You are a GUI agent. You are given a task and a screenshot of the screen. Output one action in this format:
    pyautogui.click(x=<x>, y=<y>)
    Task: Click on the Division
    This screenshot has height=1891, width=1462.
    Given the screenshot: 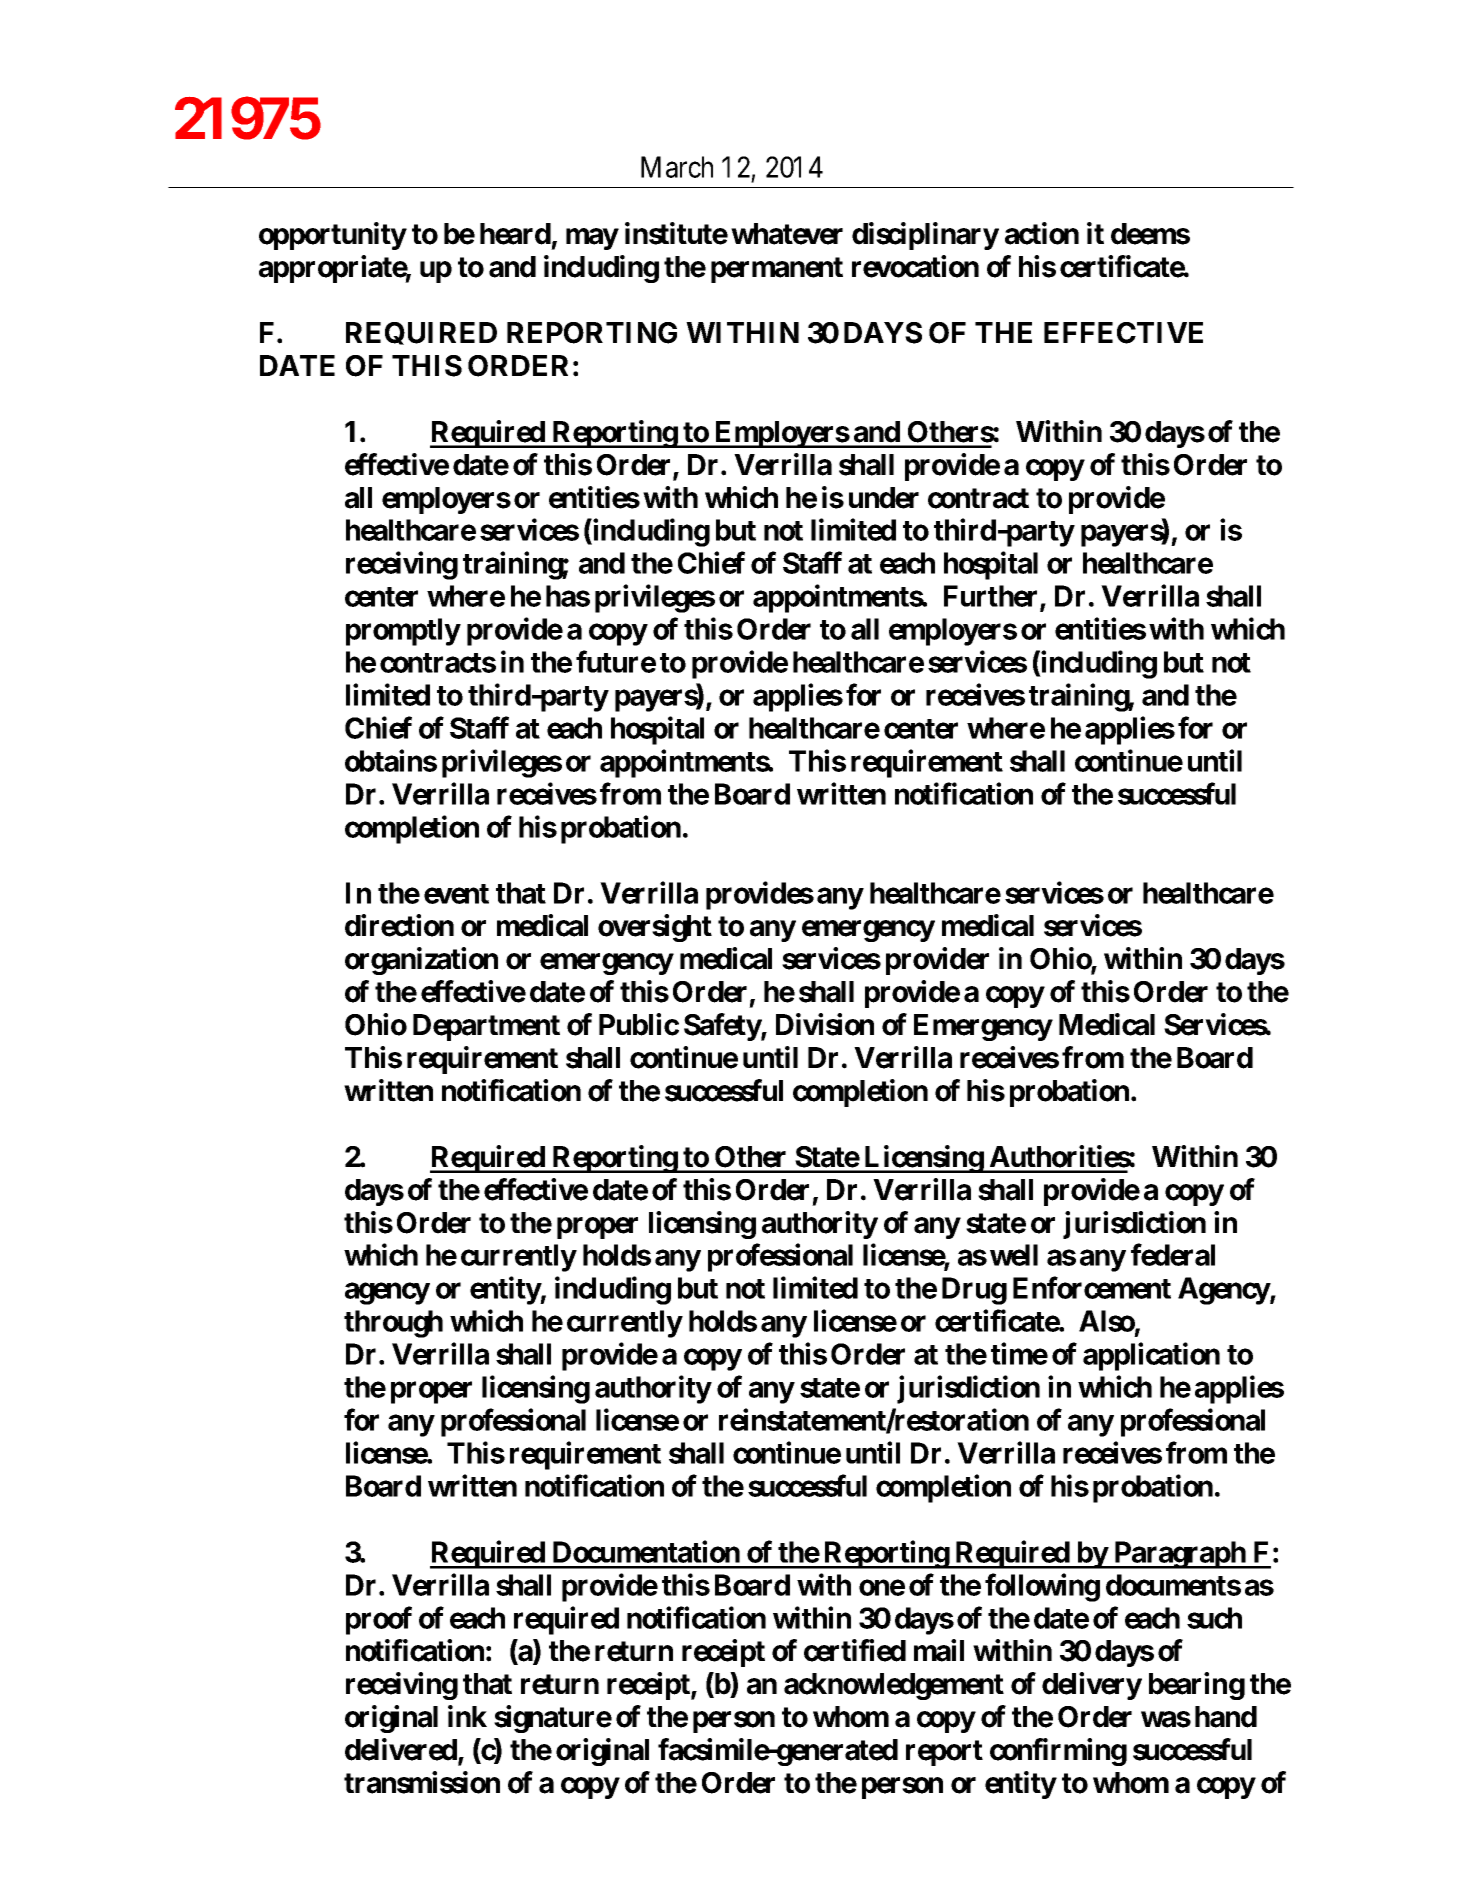 What is the action you would take?
    pyautogui.click(x=825, y=1024)
